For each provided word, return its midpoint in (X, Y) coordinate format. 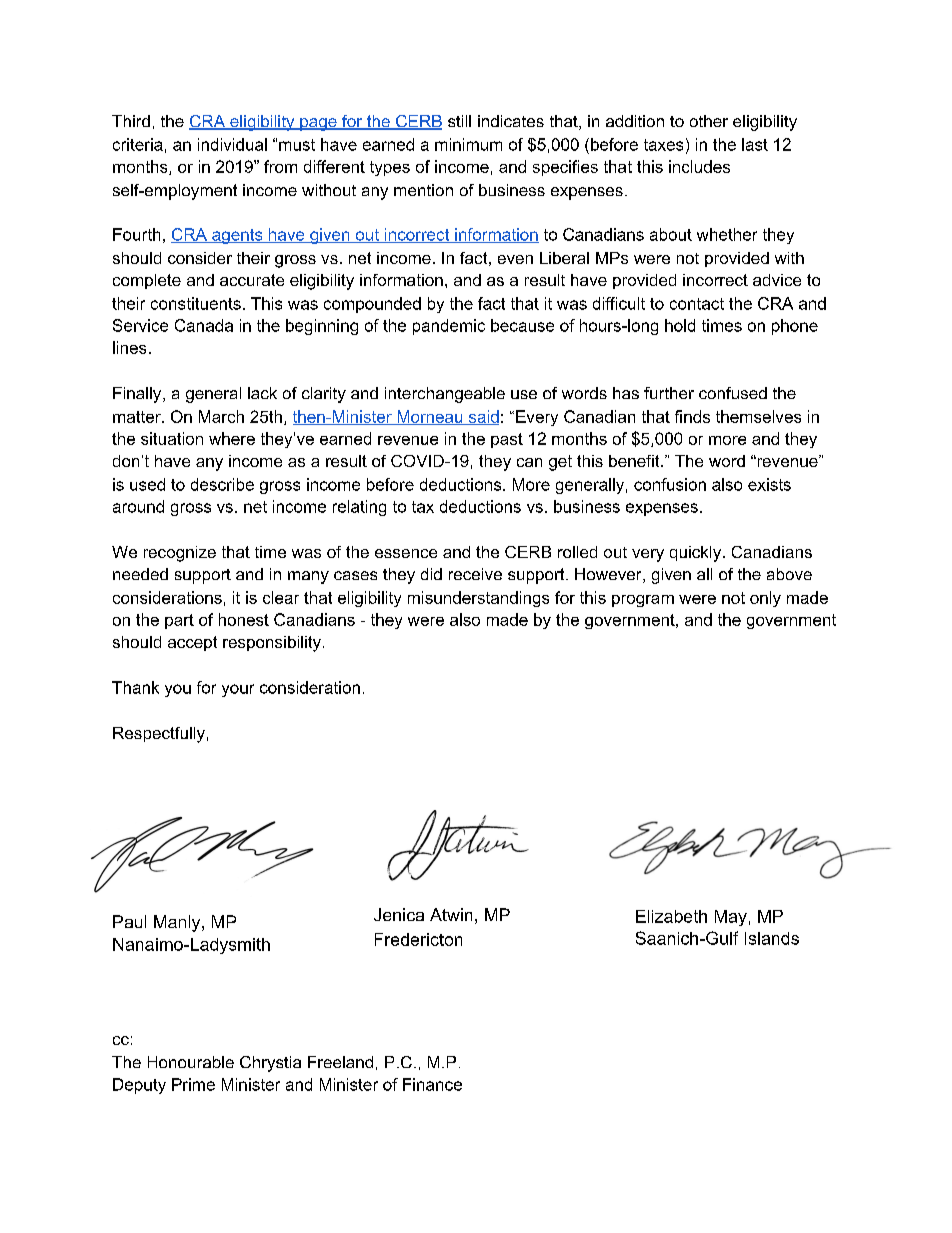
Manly (178, 923)
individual (232, 144)
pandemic (449, 327)
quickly (697, 554)
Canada (204, 325)
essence (406, 553)
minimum (468, 144)
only (765, 599)
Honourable (191, 1062)
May (731, 918)
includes (699, 166)
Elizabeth (671, 916)
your (238, 690)
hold (680, 325)
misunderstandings (478, 599)
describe (222, 484)
